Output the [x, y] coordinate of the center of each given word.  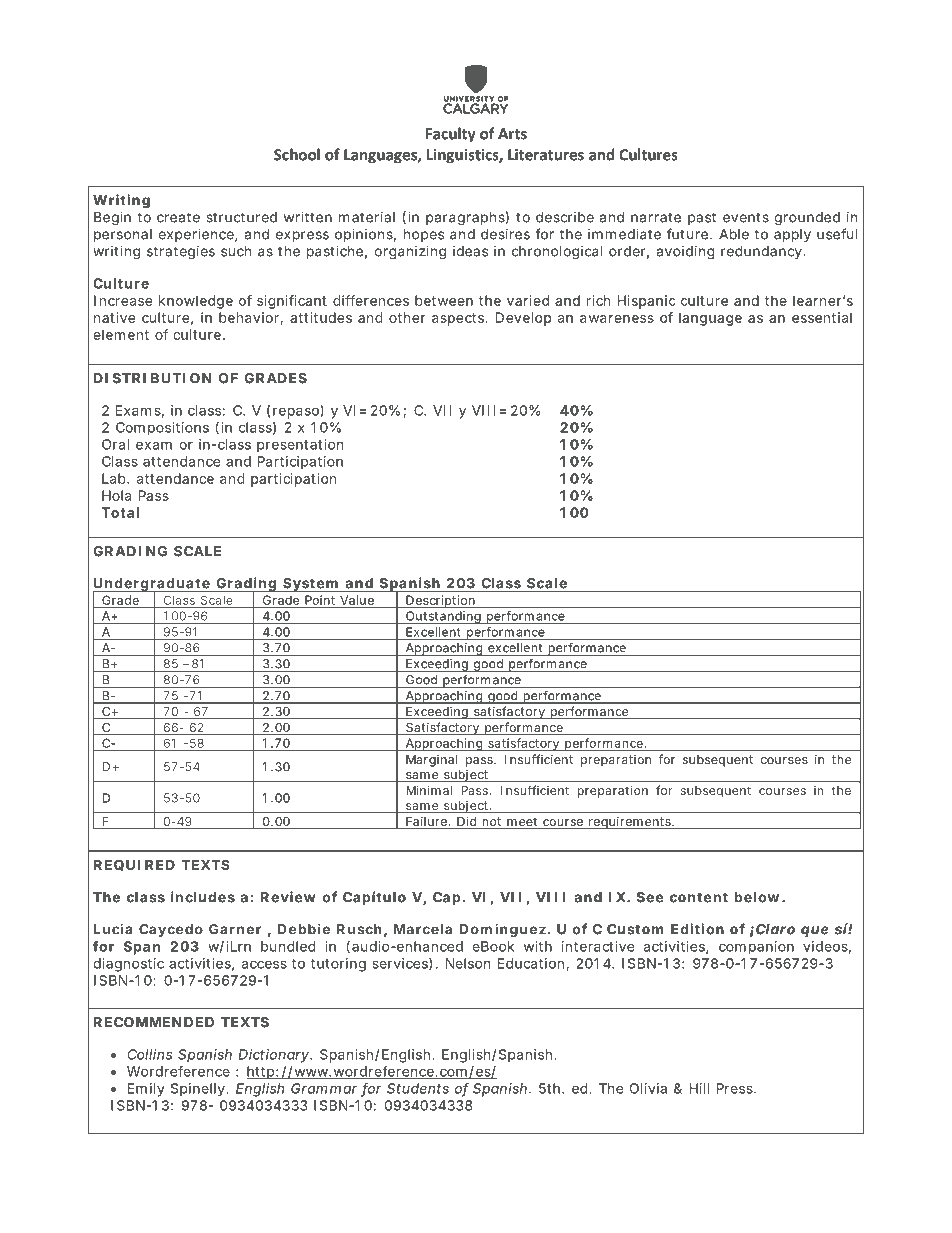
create [178, 217]
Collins [149, 1054]
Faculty [451, 135]
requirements [629, 823]
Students [418, 1088]
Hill [700, 1088]
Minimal [429, 790]
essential [822, 317]
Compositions [162, 429]
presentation [300, 446]
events [746, 218]
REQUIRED [134, 865]
